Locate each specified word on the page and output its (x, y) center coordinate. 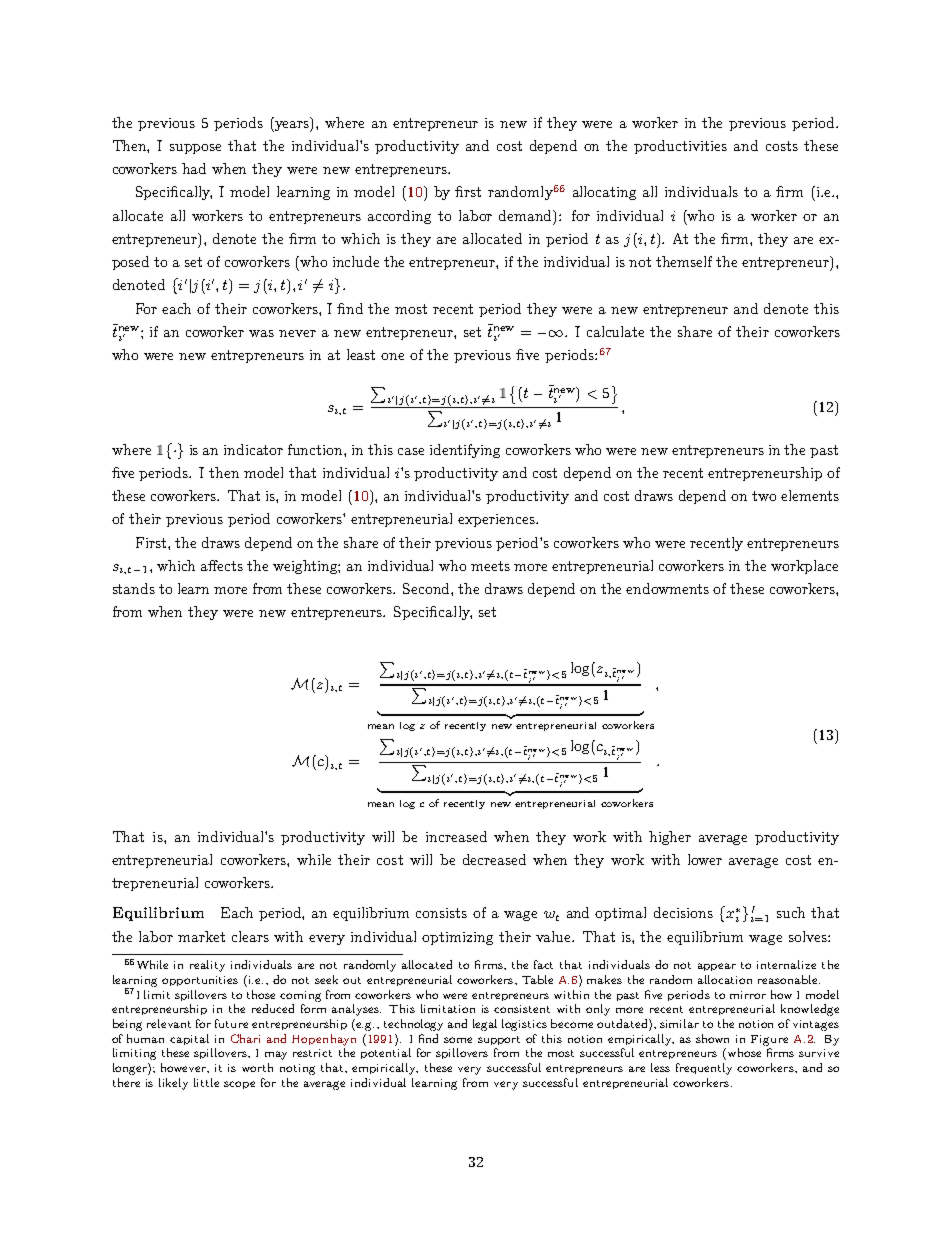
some (458, 1040)
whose (743, 1054)
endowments (667, 588)
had (194, 168)
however (185, 1068)
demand (527, 216)
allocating (604, 193)
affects (222, 565)
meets (490, 566)
